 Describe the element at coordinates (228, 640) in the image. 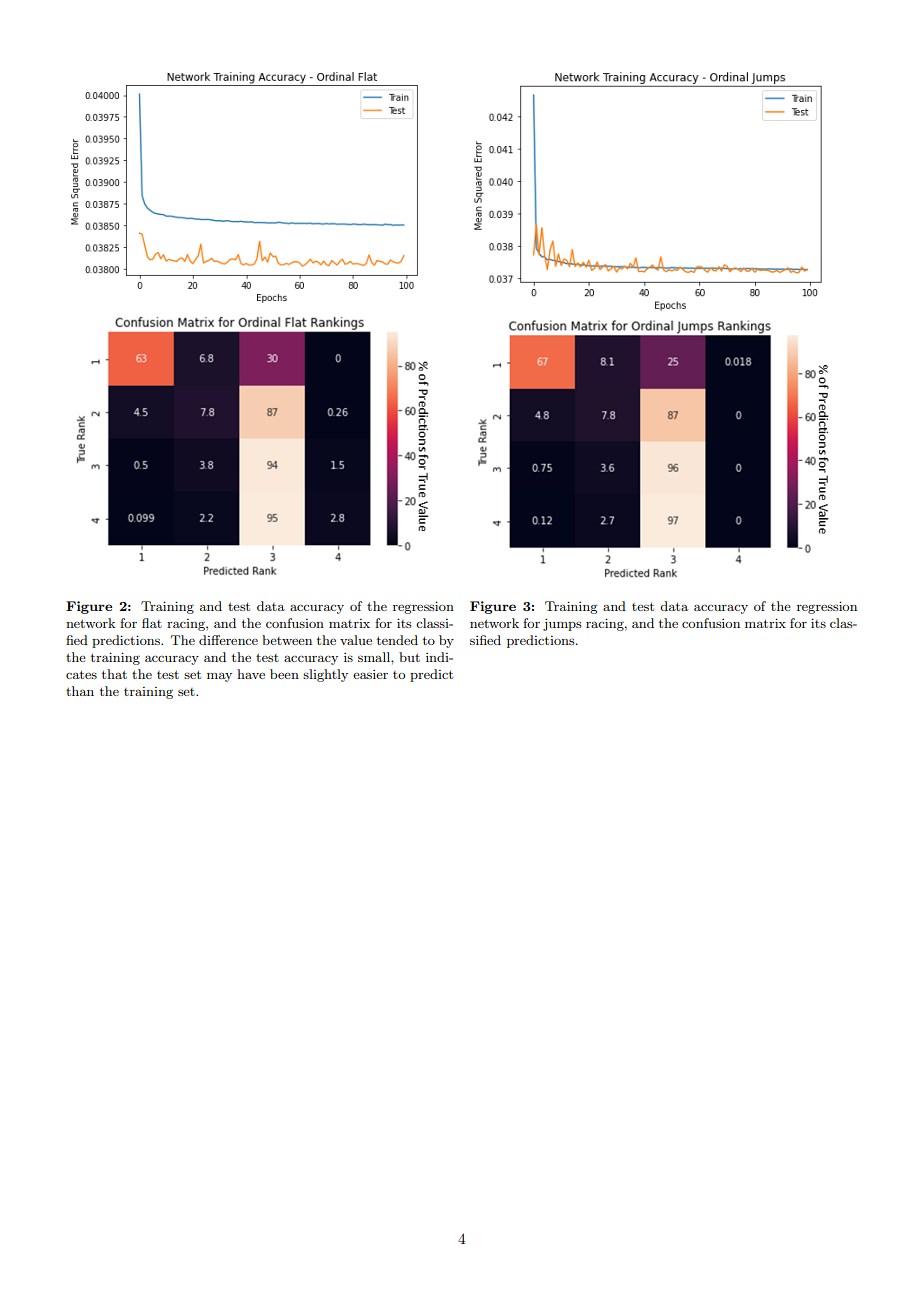

I see `difference` at that location.
